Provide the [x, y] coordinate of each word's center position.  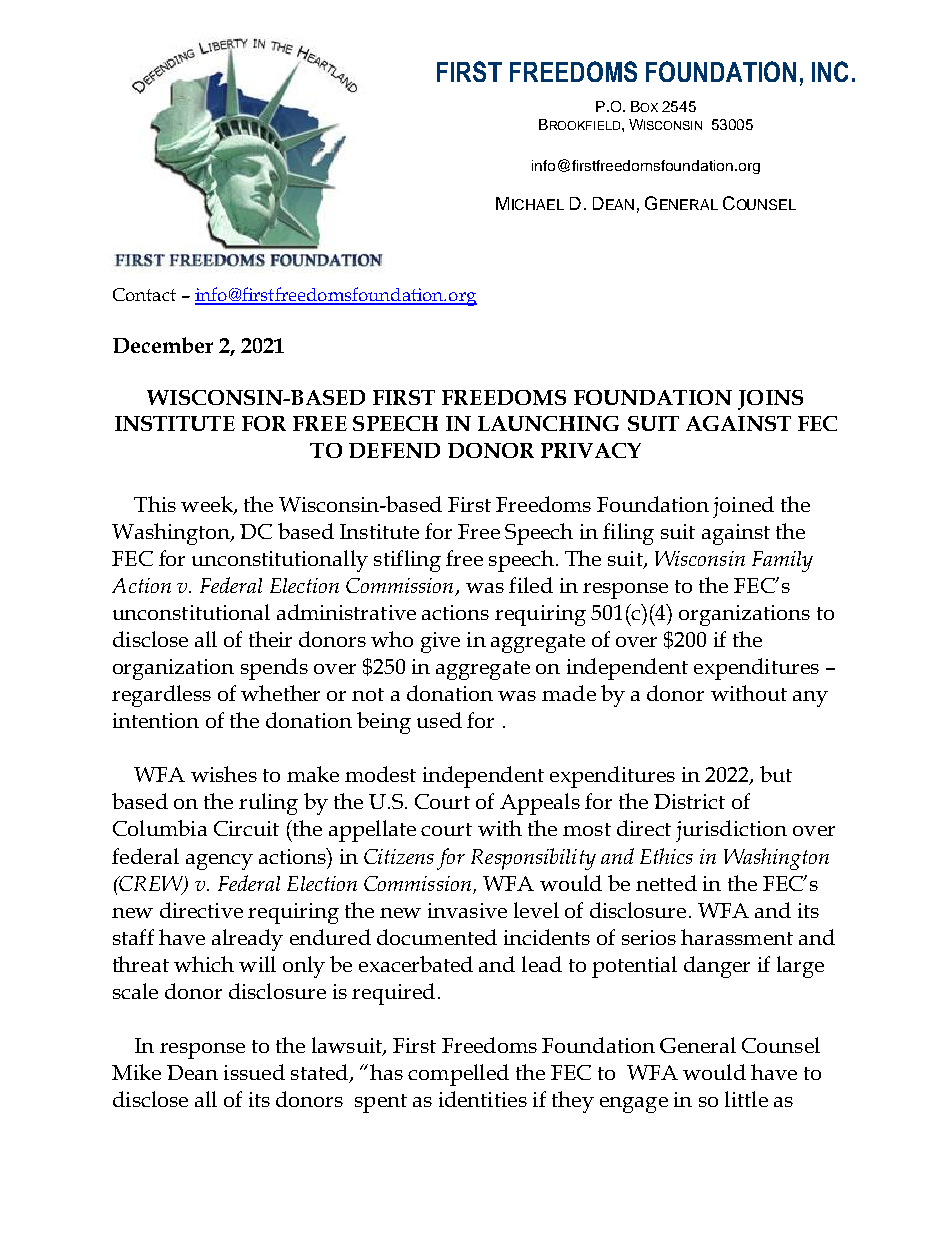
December [163, 345]
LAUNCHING [548, 423]
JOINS [770, 400]
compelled [458, 1075]
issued [254, 1072]
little [746, 1099]
